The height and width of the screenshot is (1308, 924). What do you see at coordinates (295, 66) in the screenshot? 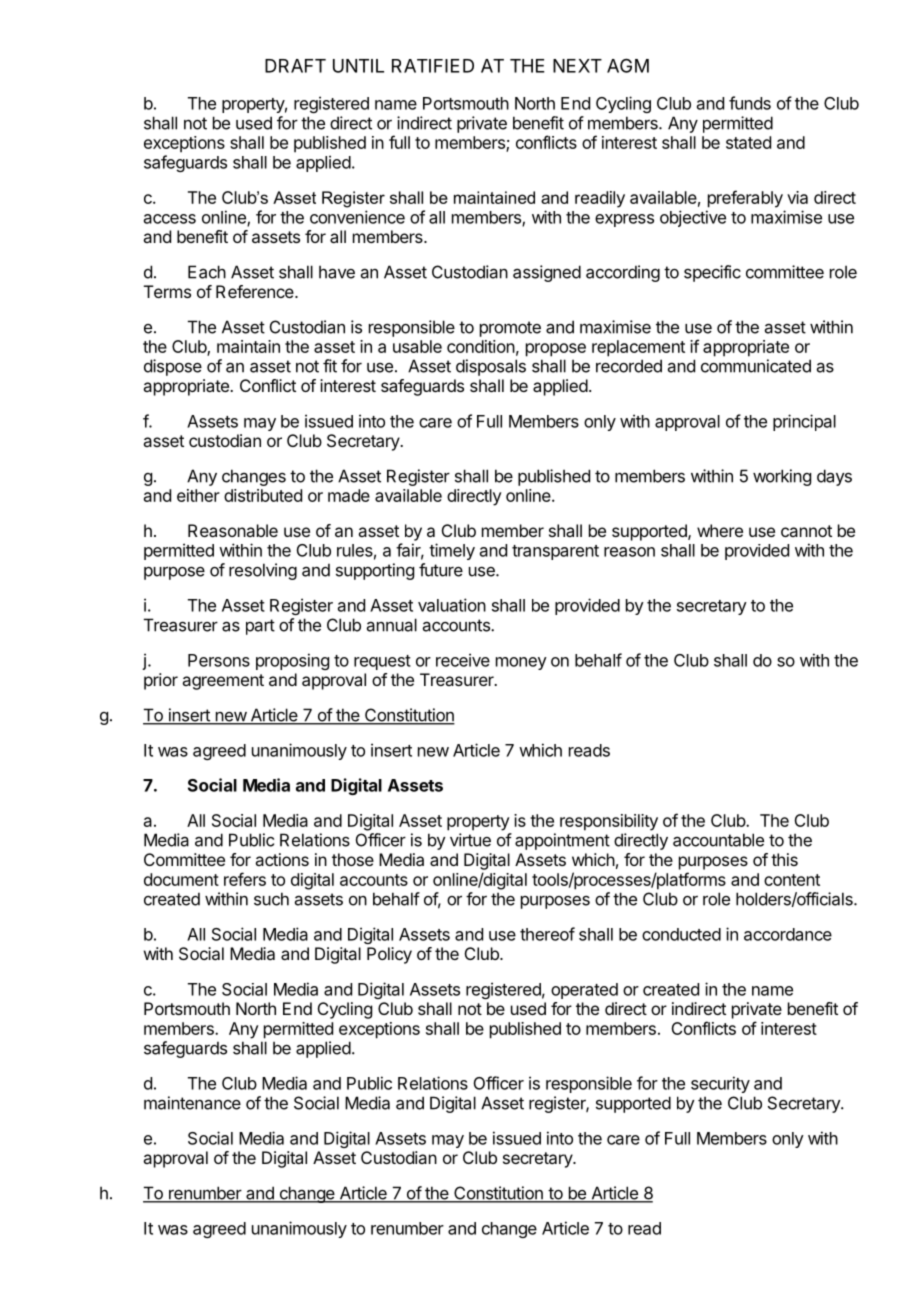
I see `DRAFT` at bounding box center [295, 66].
